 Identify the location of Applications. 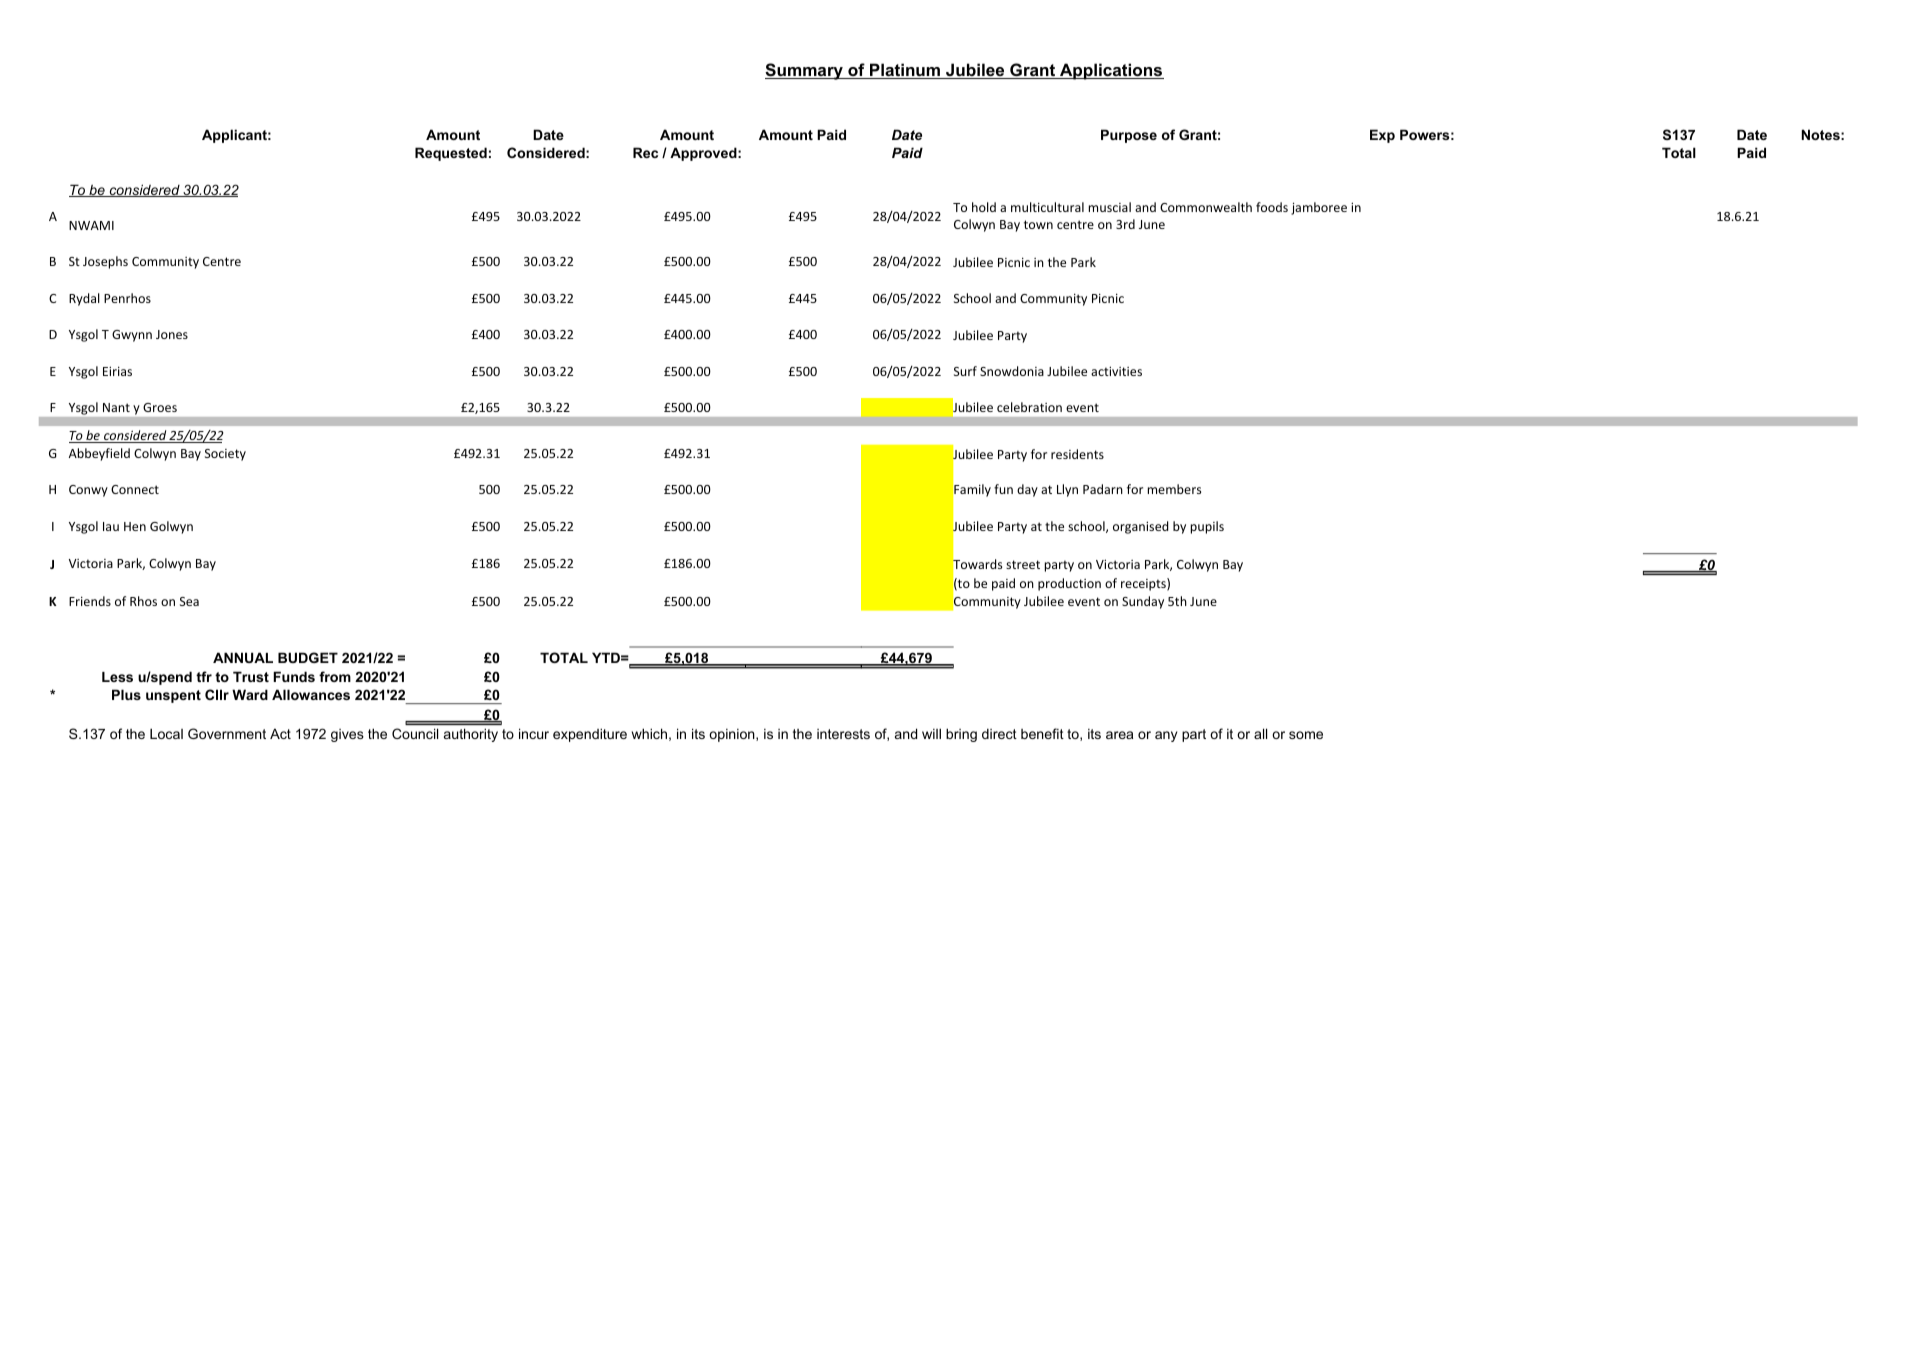
(1111, 71).
